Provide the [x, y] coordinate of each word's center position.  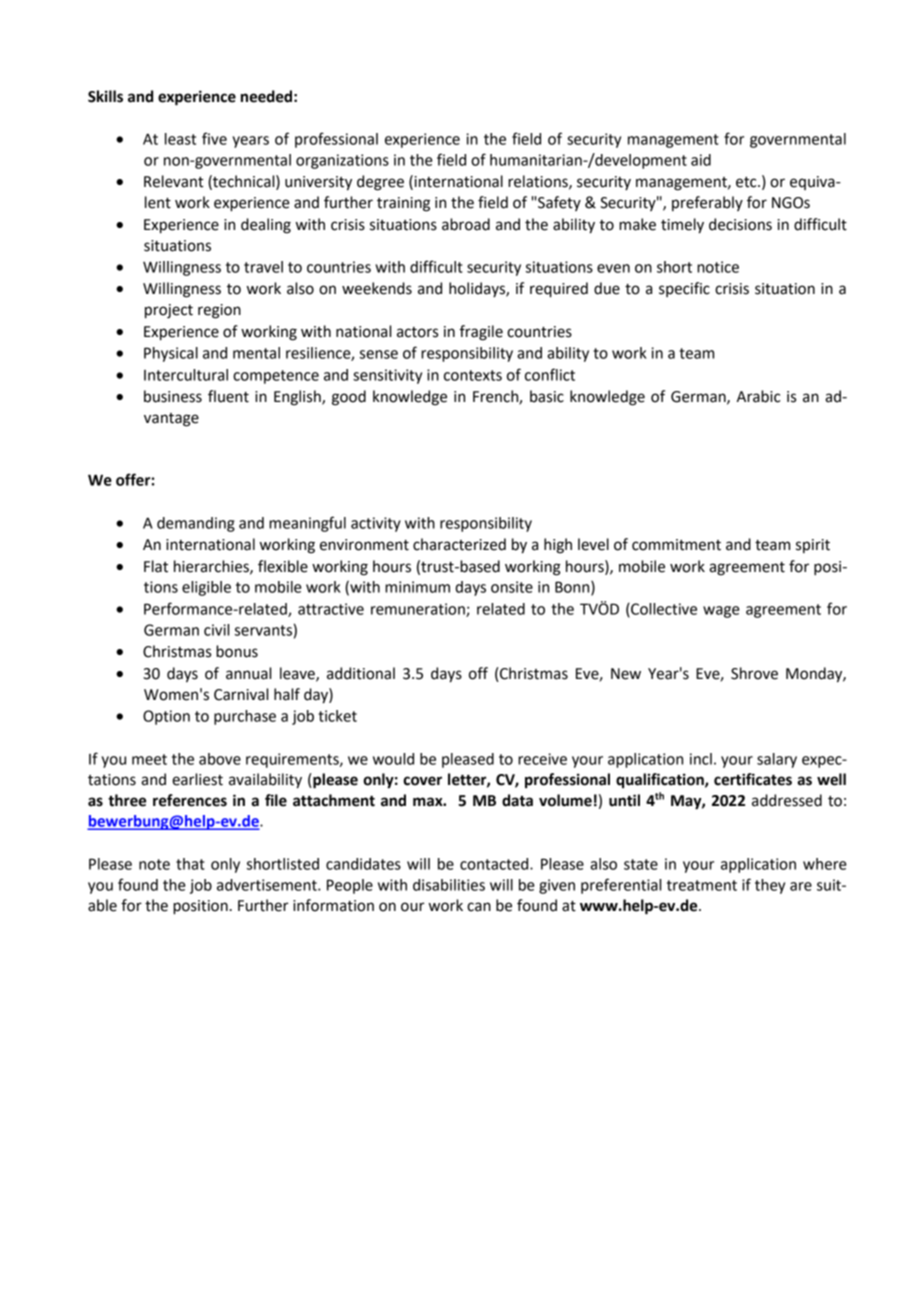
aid [701, 160]
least [180, 139]
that [190, 864]
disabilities [449, 885]
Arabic [759, 396]
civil [216, 630]
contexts [473, 375]
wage [721, 612]
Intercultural [186, 375]
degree [380, 183]
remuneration [419, 610]
